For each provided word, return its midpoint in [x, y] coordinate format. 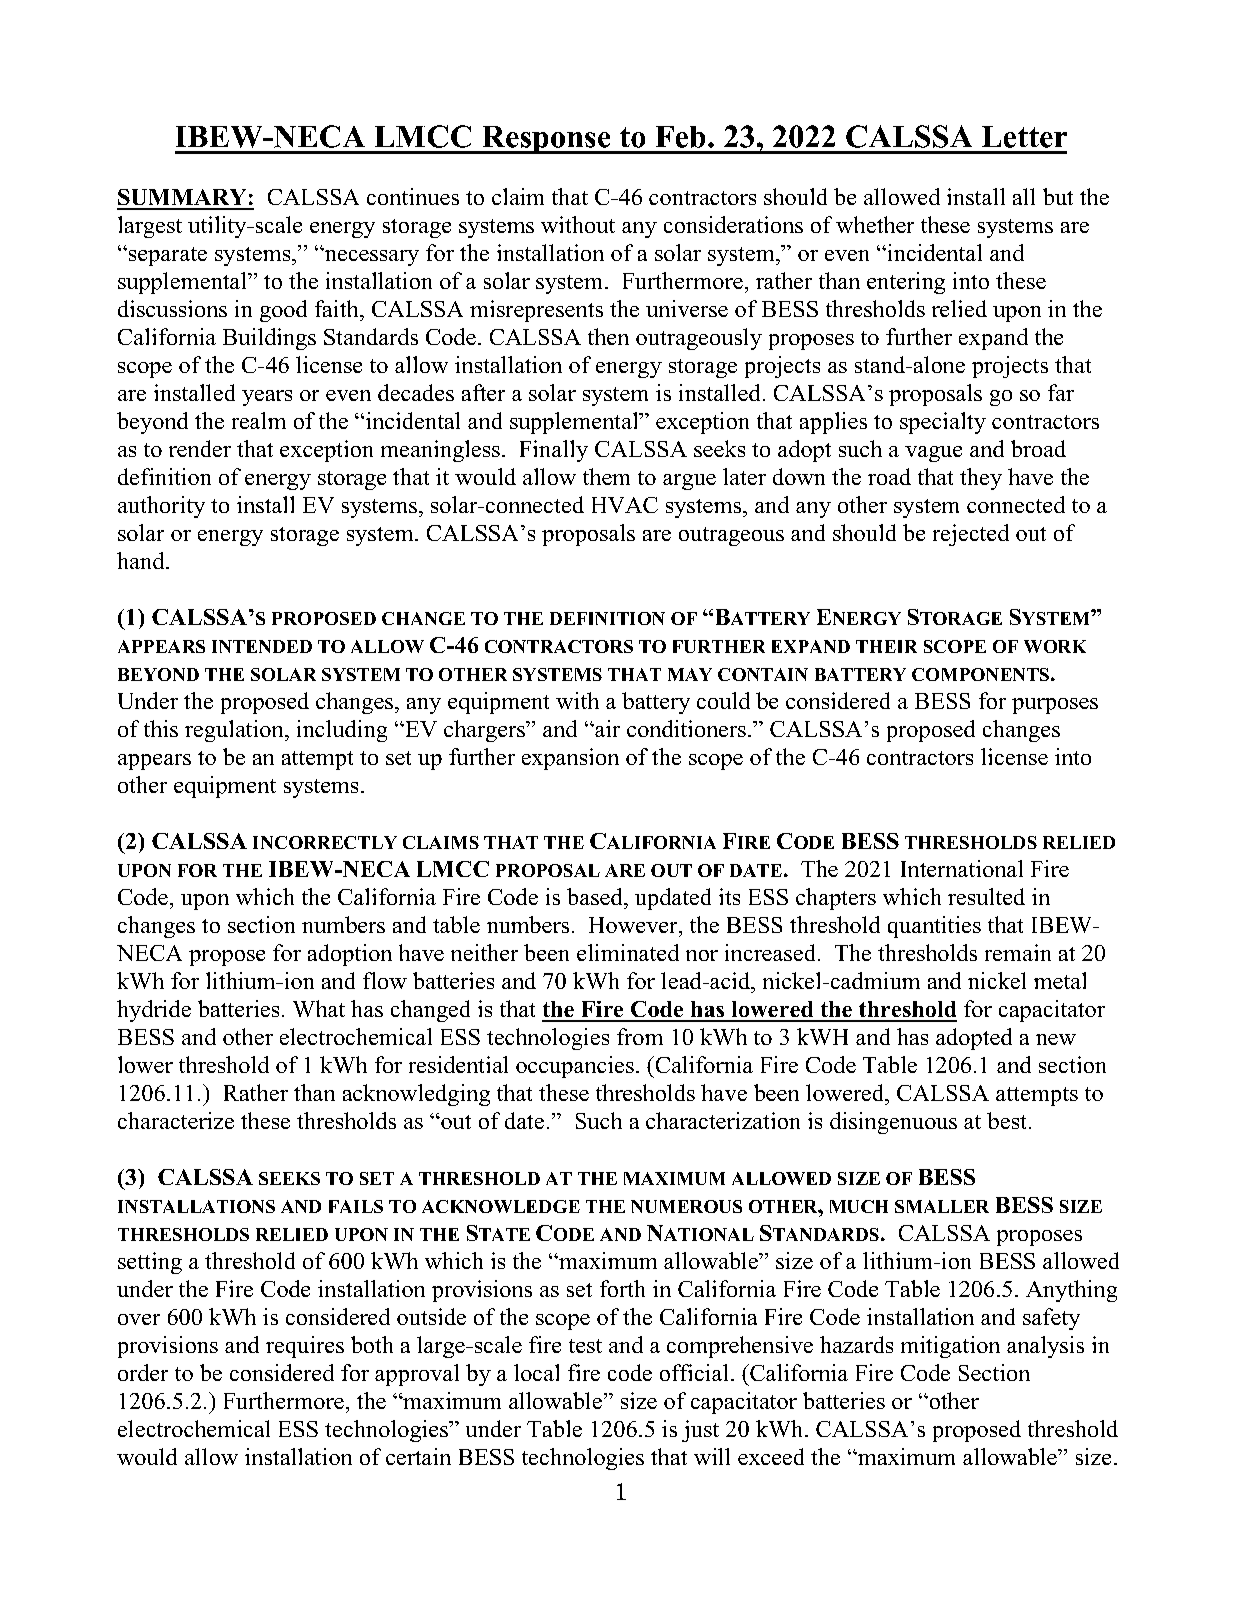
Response [546, 140]
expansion [570, 759]
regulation [235, 731]
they [981, 479]
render [200, 448]
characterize [176, 1120]
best [1006, 1120]
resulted [986, 896]
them [606, 476]
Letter [1024, 137]
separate [168, 256]
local [536, 1372]
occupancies [575, 1067]
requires [305, 1347]
